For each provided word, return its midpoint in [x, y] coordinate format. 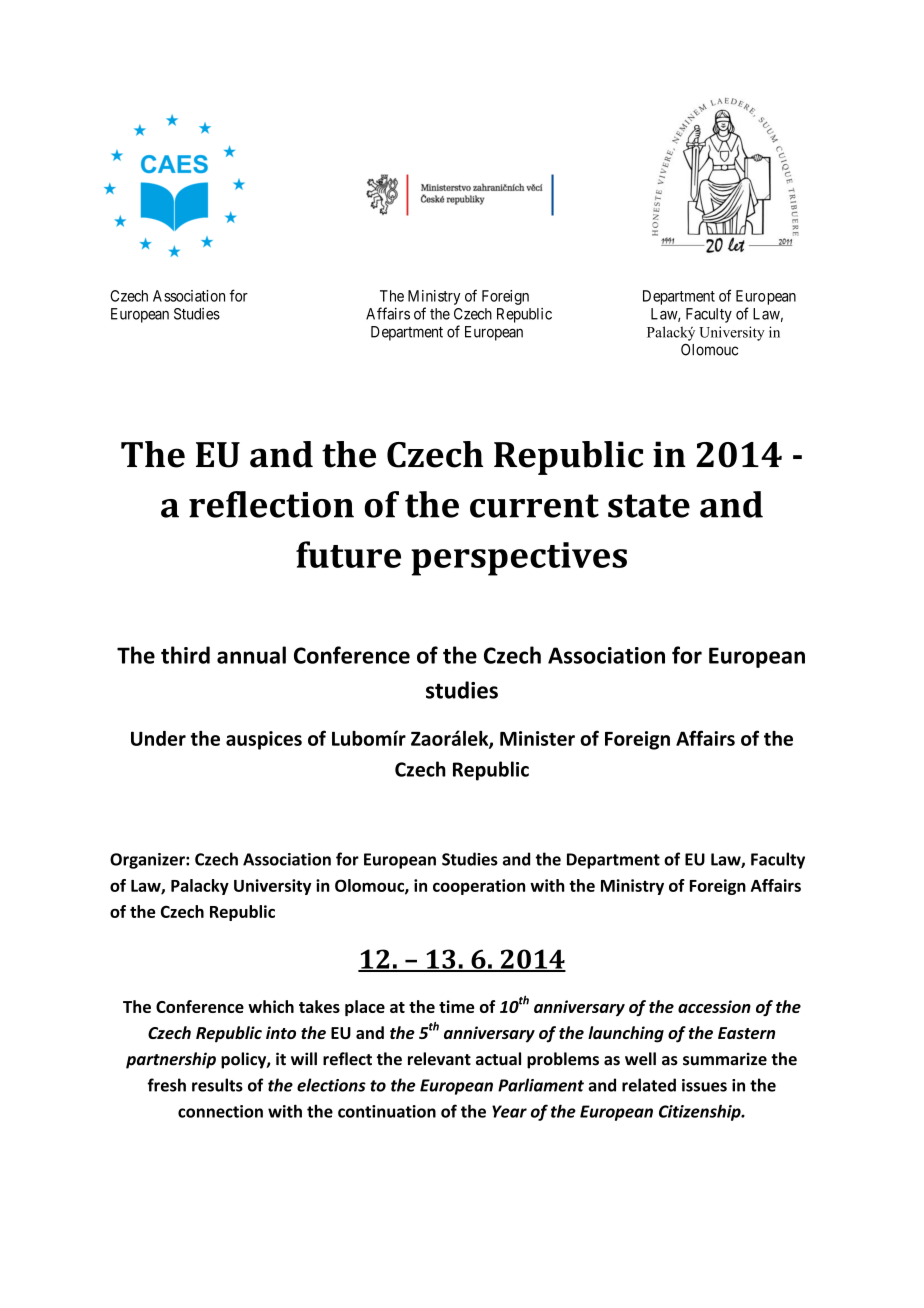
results [217, 1085]
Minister [537, 738]
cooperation [479, 887]
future [348, 554]
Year [509, 1111]
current [534, 506]
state [649, 506]
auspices [264, 740]
